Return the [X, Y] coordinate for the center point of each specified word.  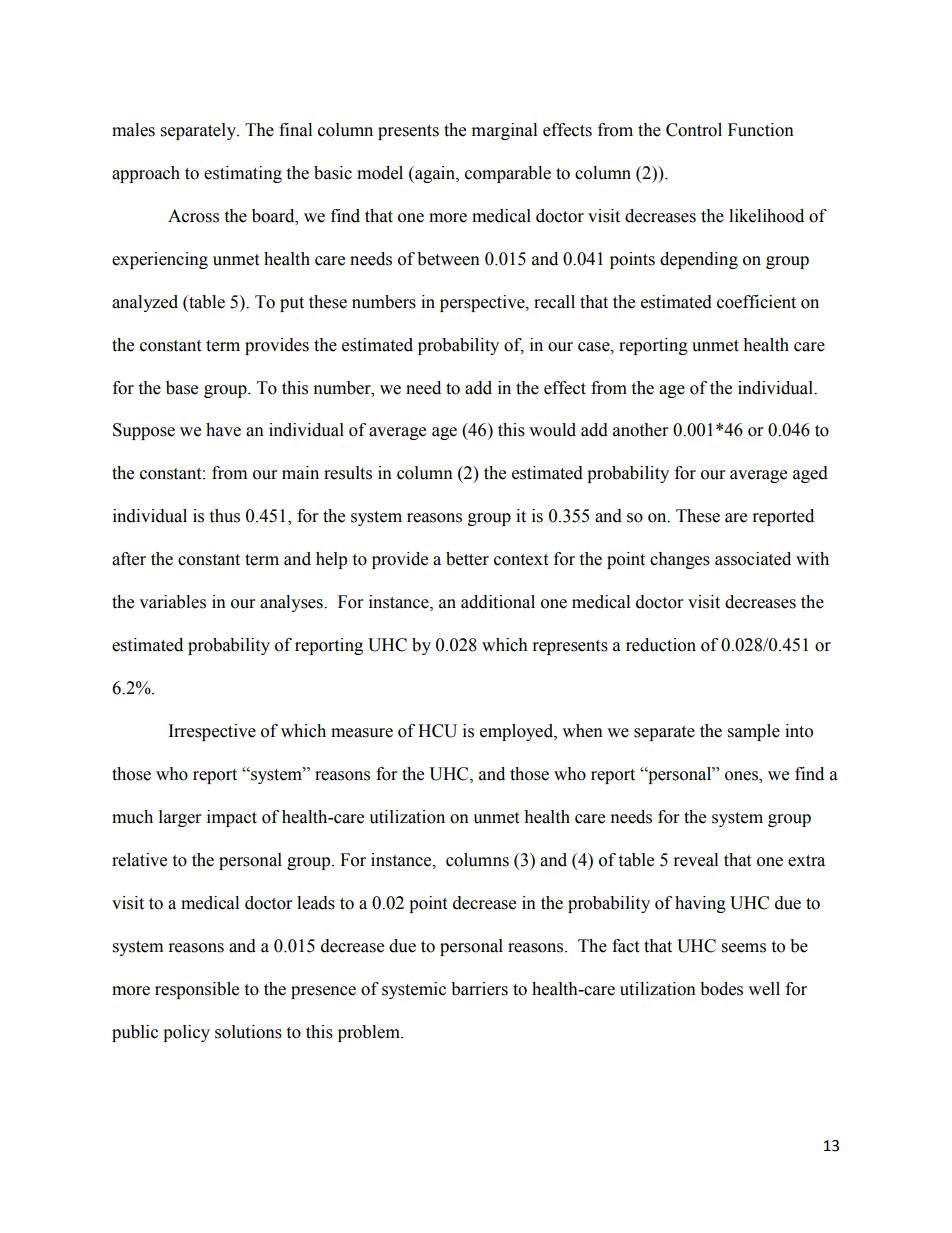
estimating [243, 174]
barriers [479, 989]
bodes [721, 989]
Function [761, 130]
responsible [197, 990]
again [435, 174]
